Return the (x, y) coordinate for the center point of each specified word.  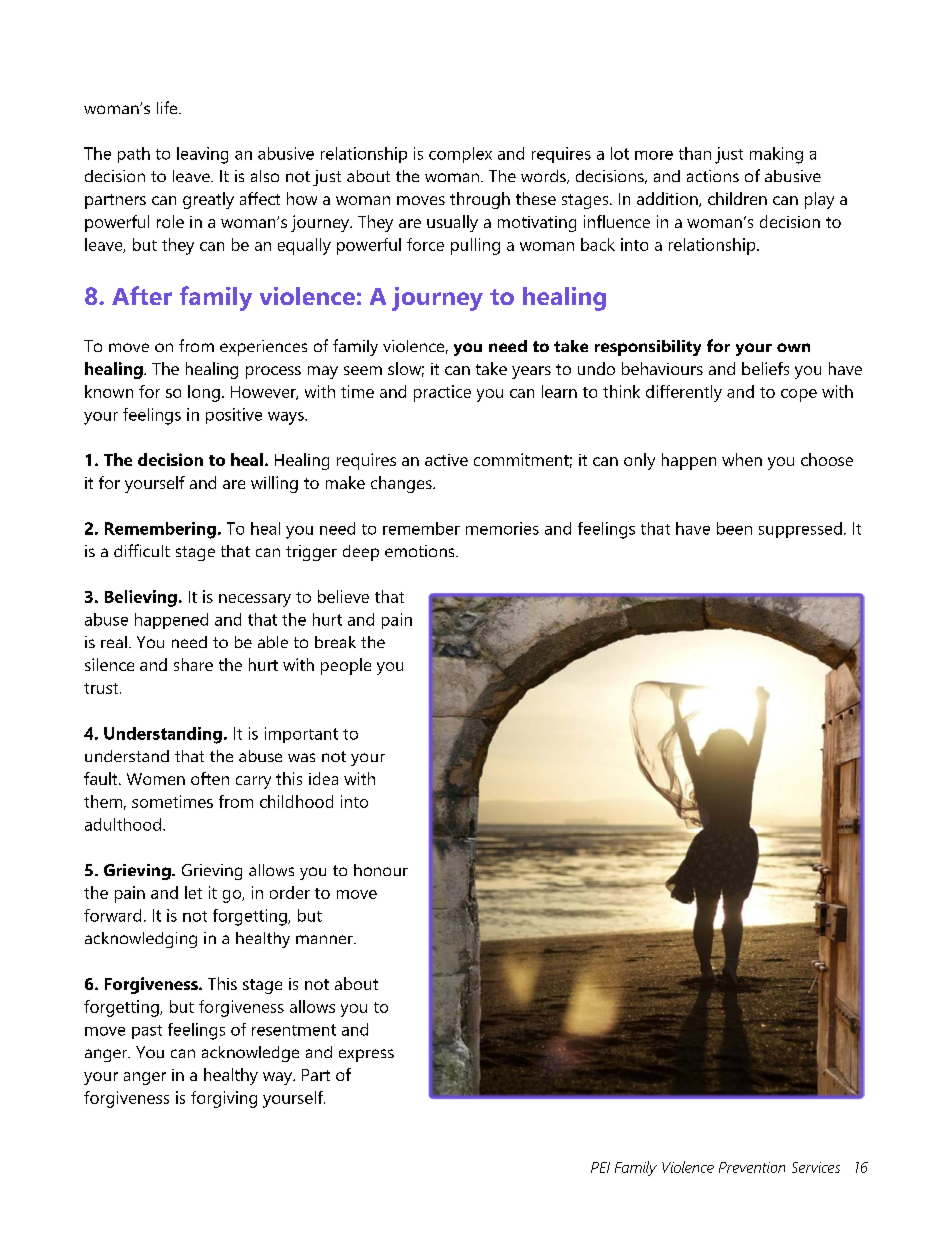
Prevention (752, 1167)
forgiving (224, 1099)
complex (460, 155)
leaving (202, 155)
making (776, 155)
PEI (600, 1167)
